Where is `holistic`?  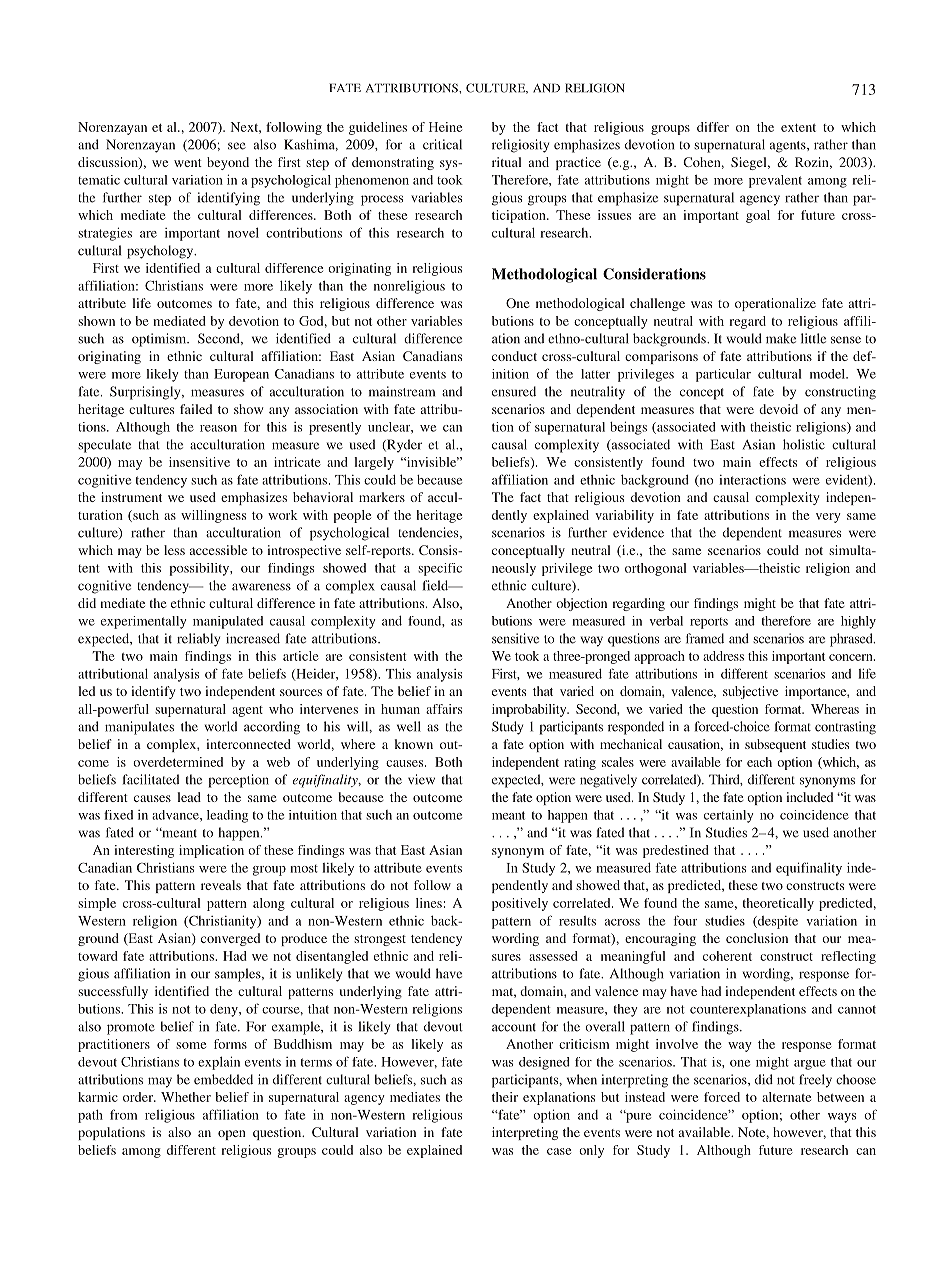 holistic is located at coordinates (804, 444).
